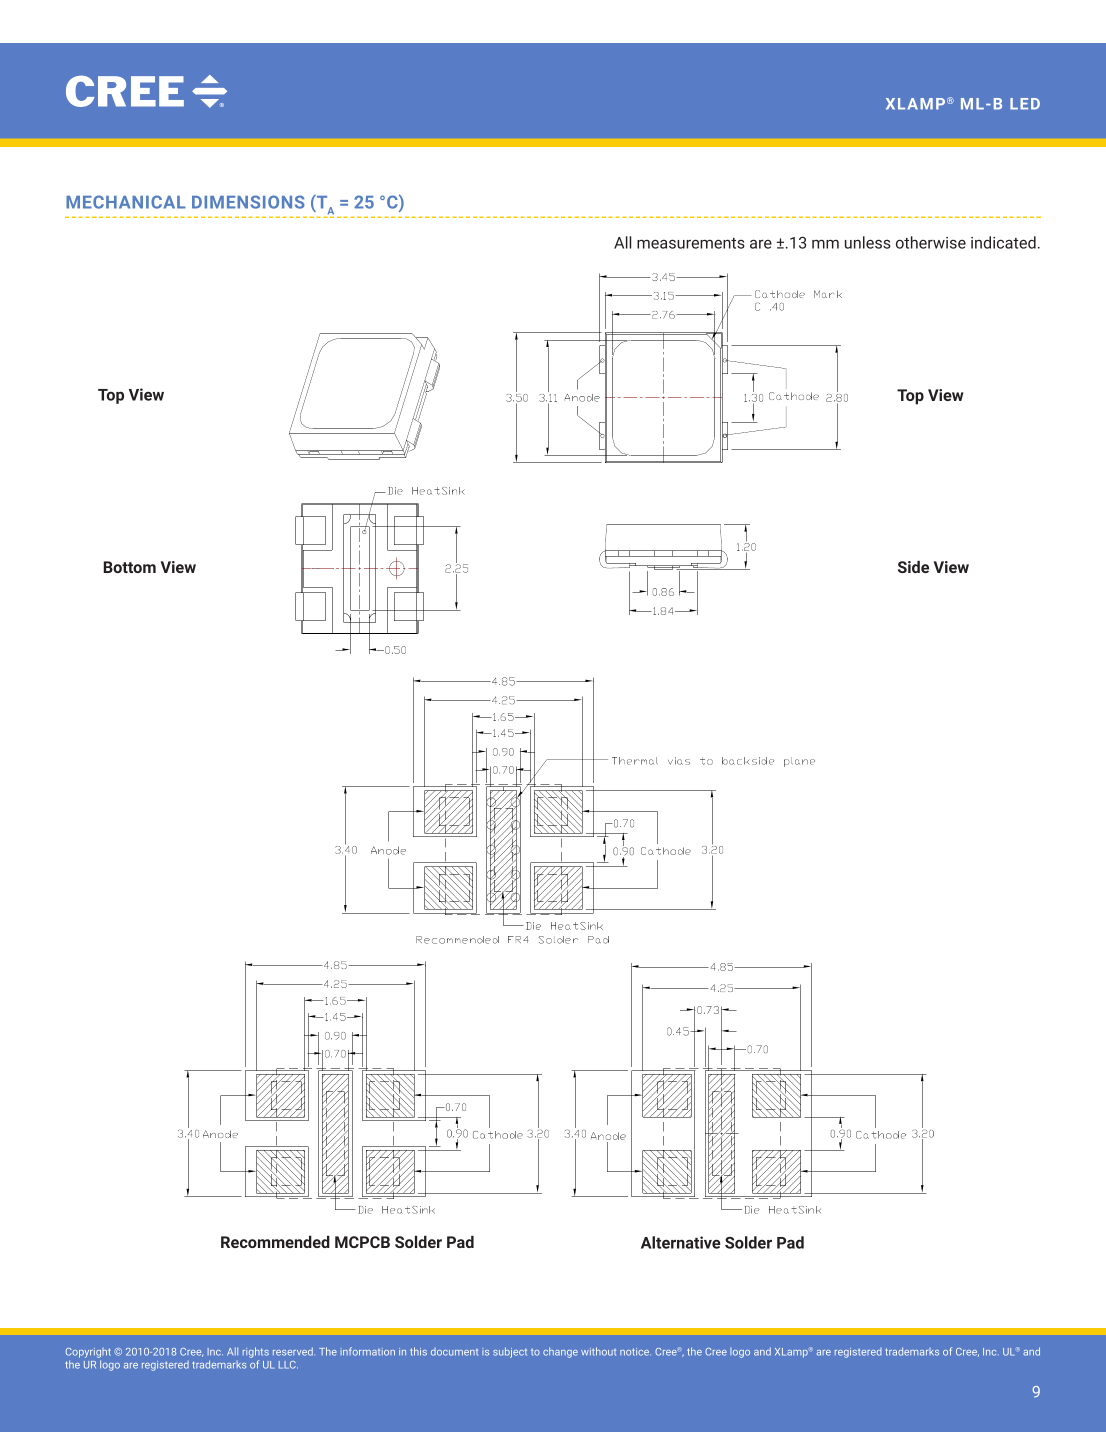  Describe the element at coordinates (560, 1352) in the screenshot. I see `change` at that location.
